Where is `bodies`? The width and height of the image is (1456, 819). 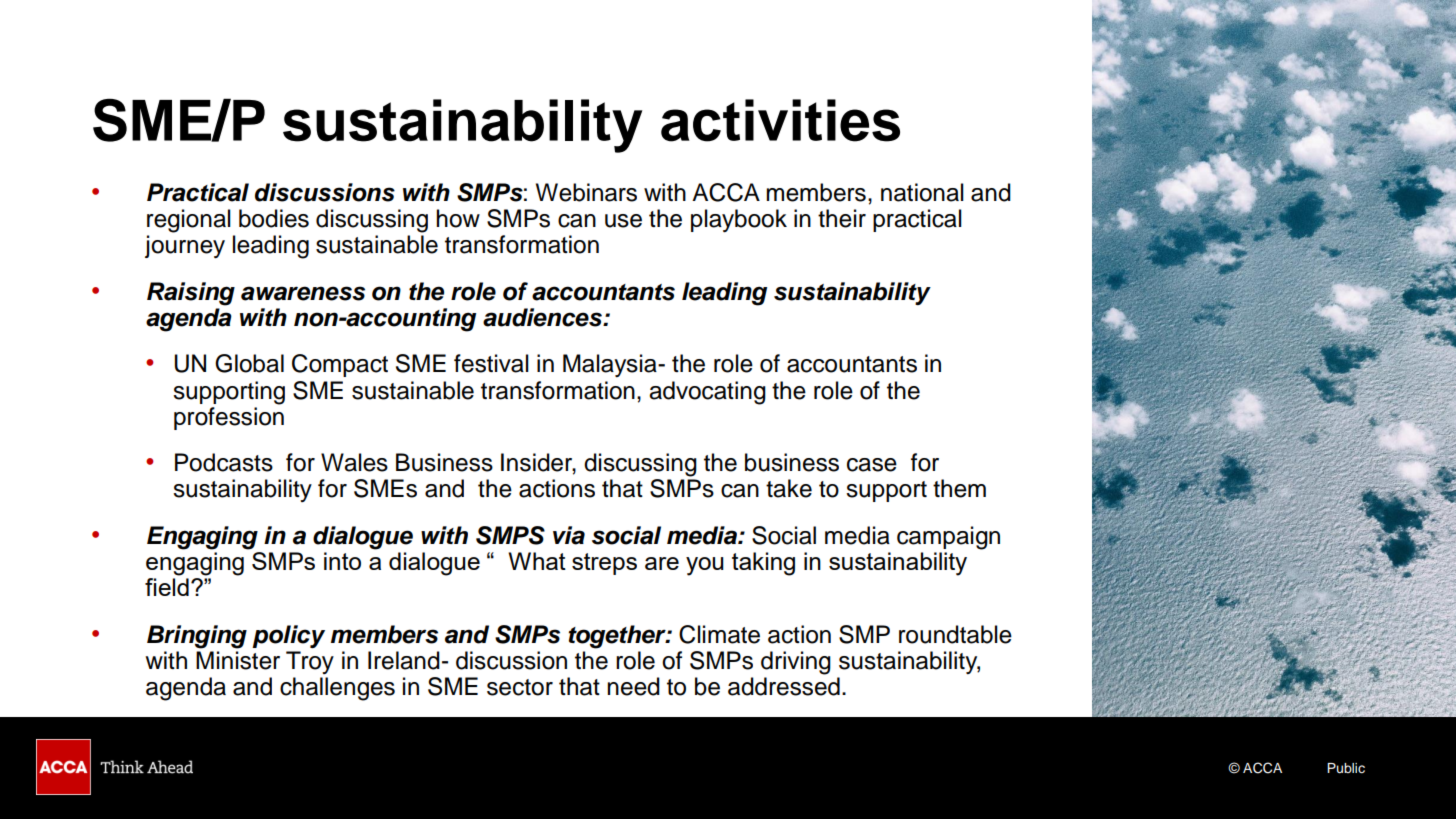
bodies is located at coordinates (274, 218).
